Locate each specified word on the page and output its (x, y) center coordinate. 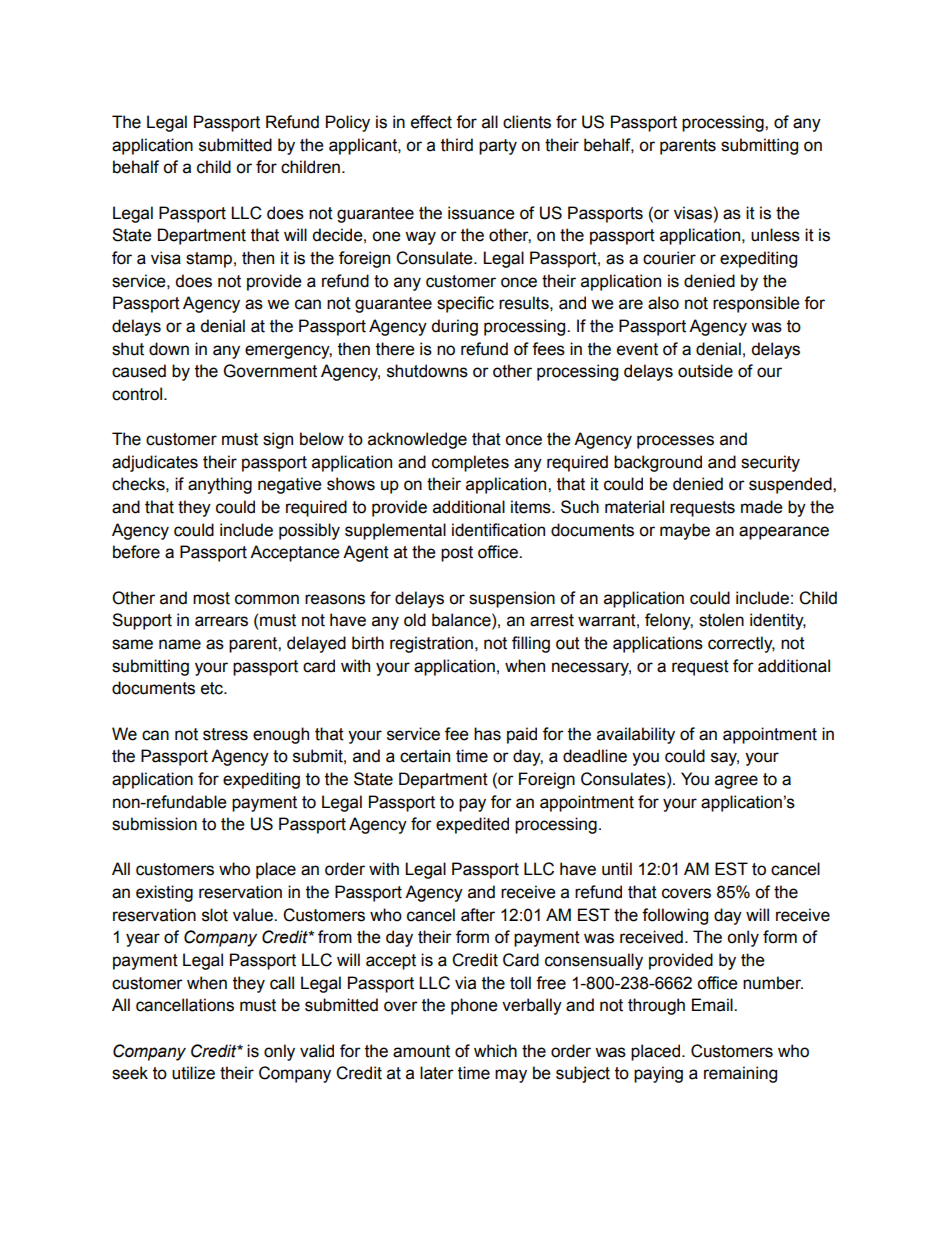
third (457, 145)
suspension (512, 599)
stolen (721, 620)
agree (736, 782)
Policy (348, 123)
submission (154, 824)
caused (139, 371)
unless (775, 235)
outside (705, 371)
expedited (472, 825)
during (454, 327)
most (211, 598)
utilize (193, 1073)
